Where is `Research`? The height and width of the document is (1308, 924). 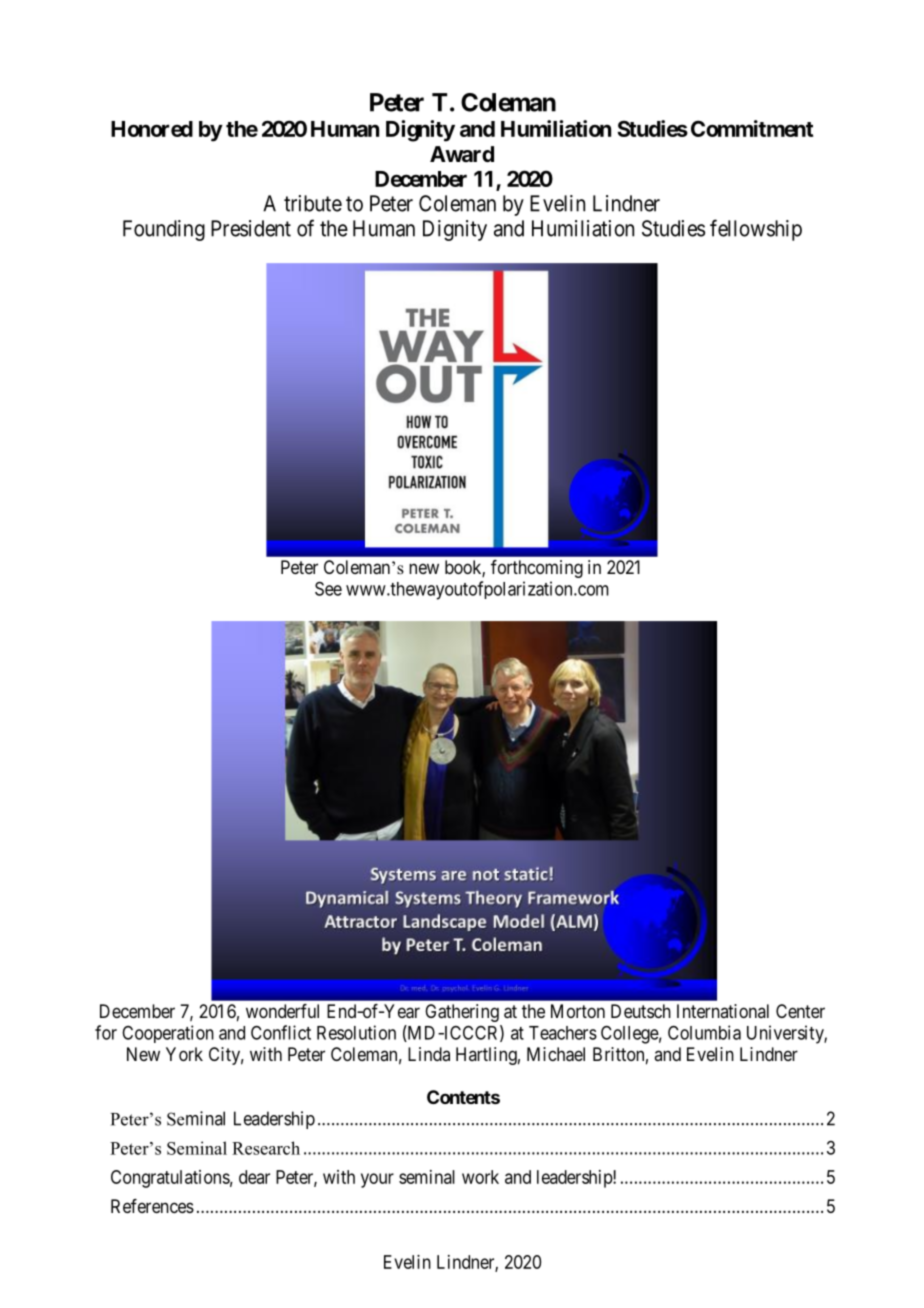 Research is located at coordinates (266, 1148).
